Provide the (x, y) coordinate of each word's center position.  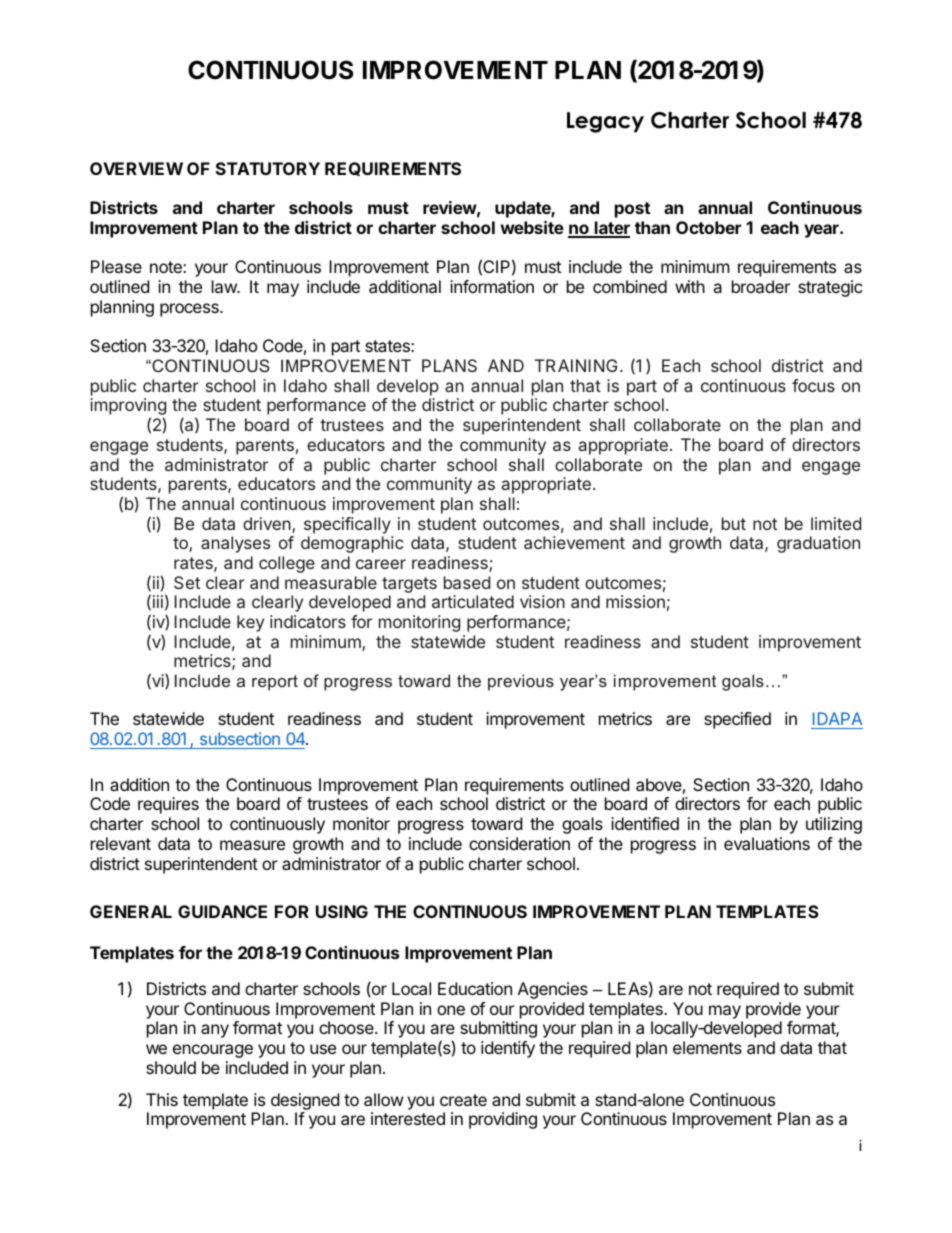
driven (268, 525)
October (708, 227)
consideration (519, 843)
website (532, 227)
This (162, 1099)
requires (168, 805)
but (734, 523)
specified (737, 720)
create (463, 1100)
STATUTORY (268, 168)
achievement (574, 542)
